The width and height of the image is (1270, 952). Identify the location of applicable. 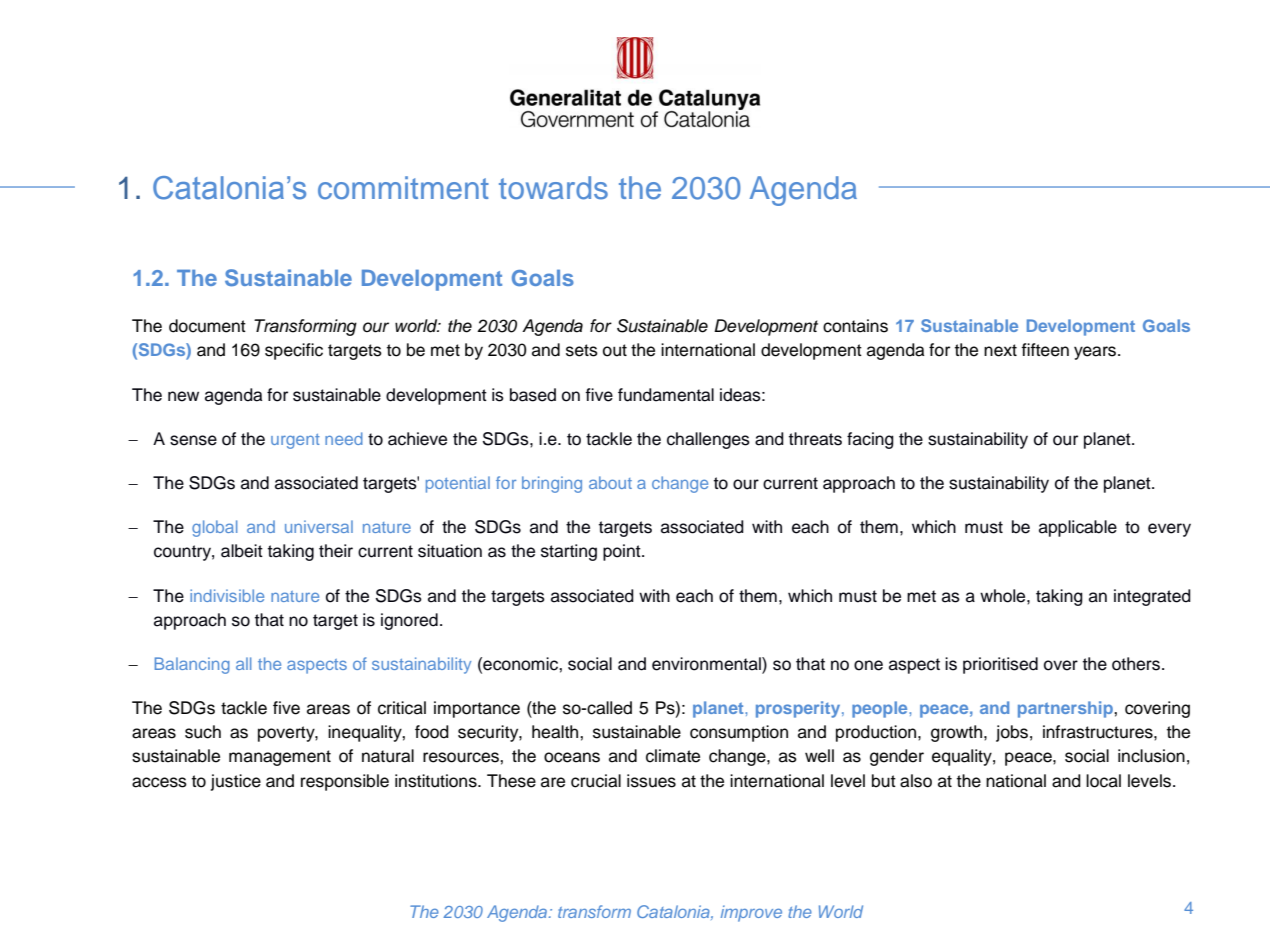
(1078, 528).
